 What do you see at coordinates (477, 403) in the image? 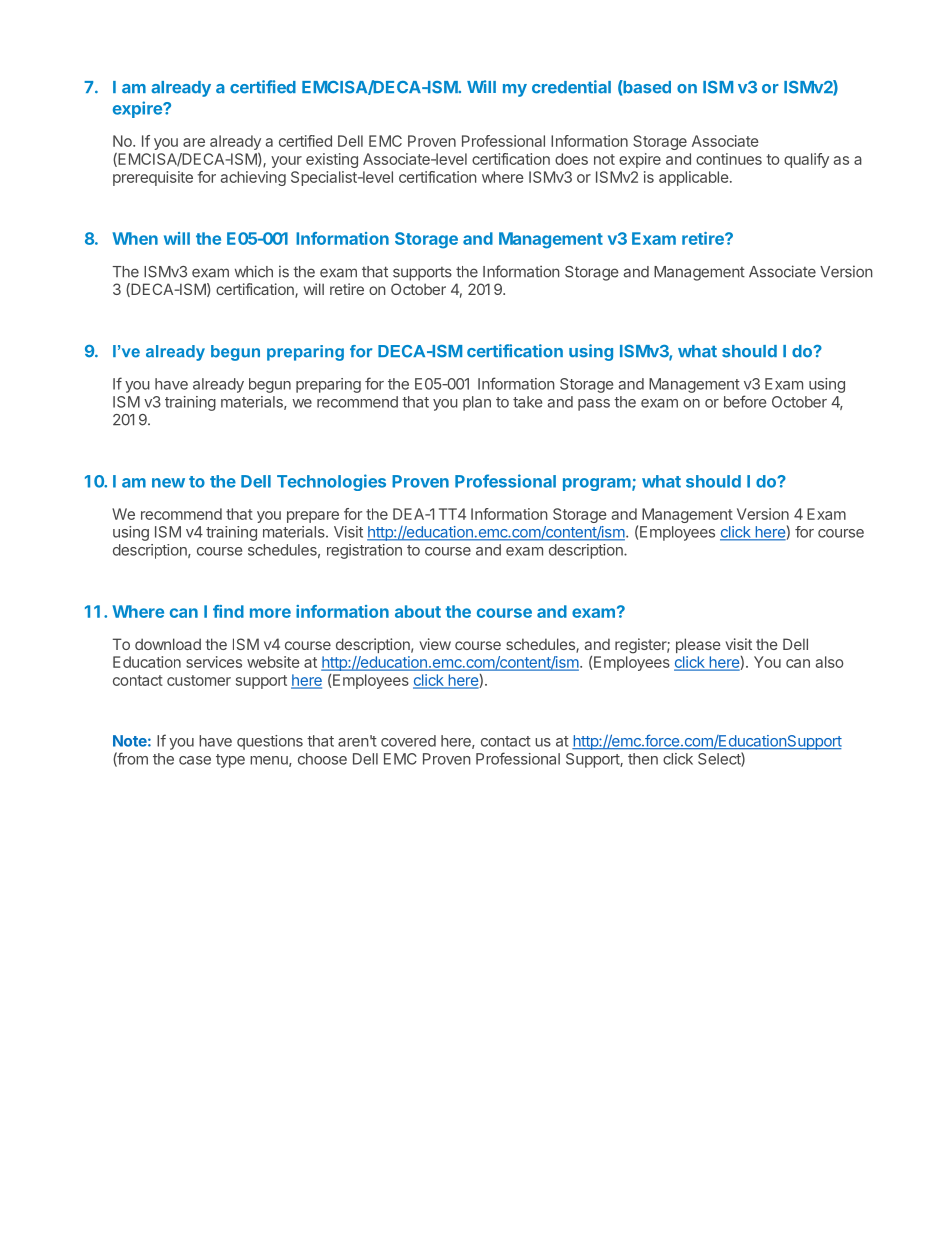
I see `plan` at bounding box center [477, 403].
